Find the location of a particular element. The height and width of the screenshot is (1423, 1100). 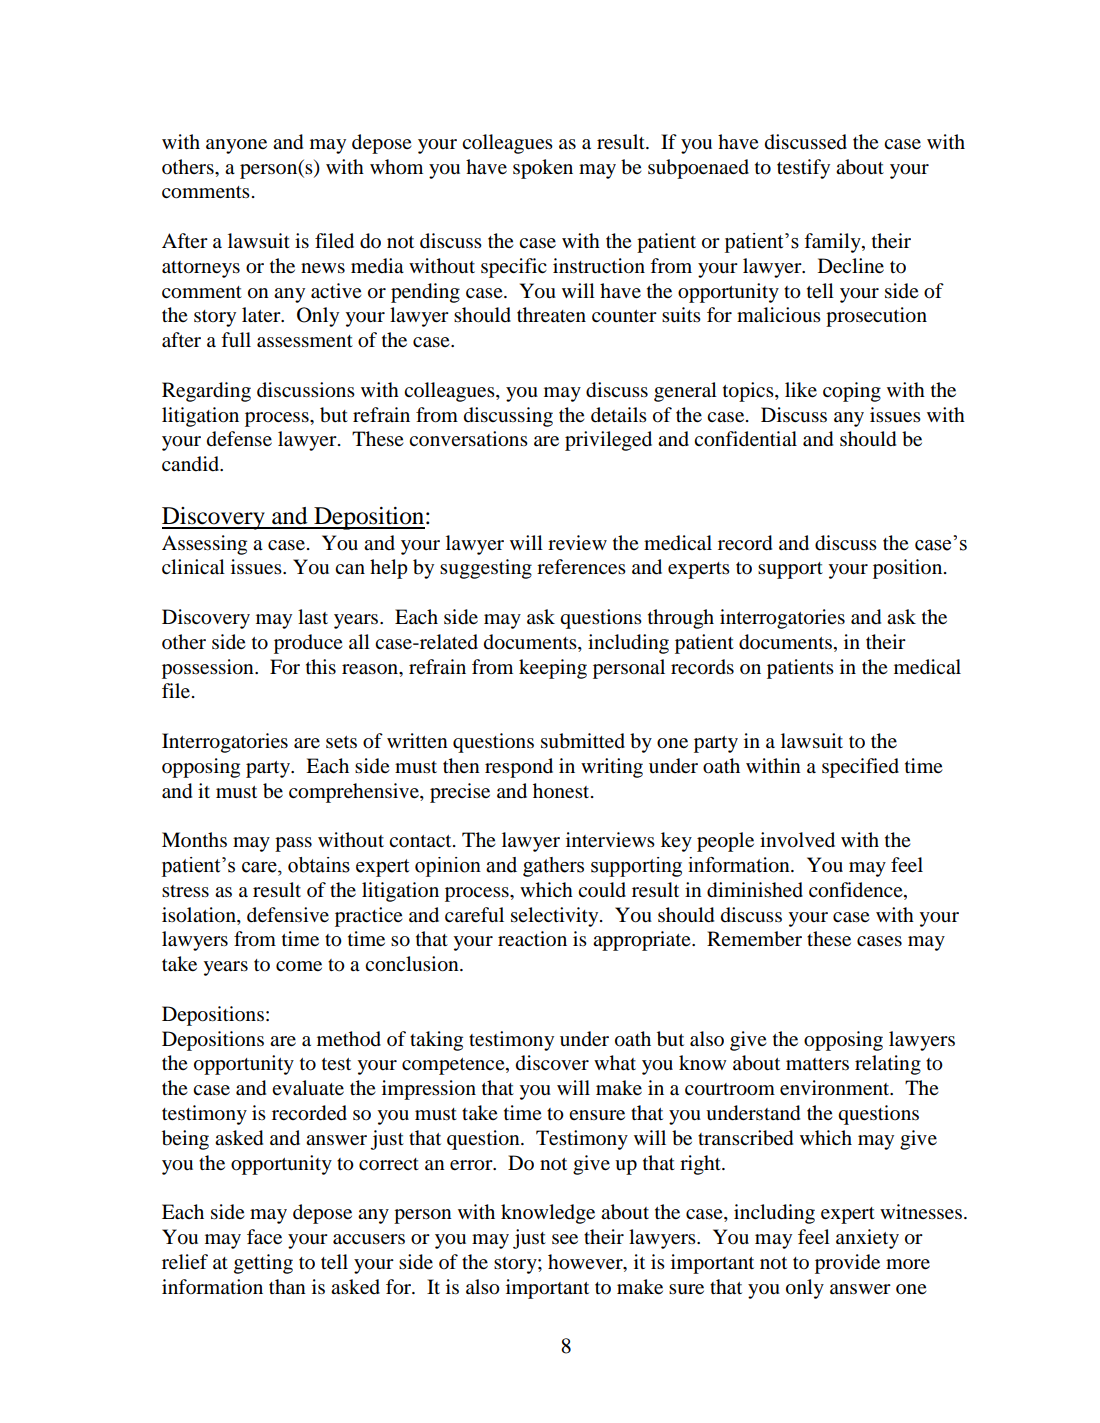

submitted is located at coordinates (583, 741).
